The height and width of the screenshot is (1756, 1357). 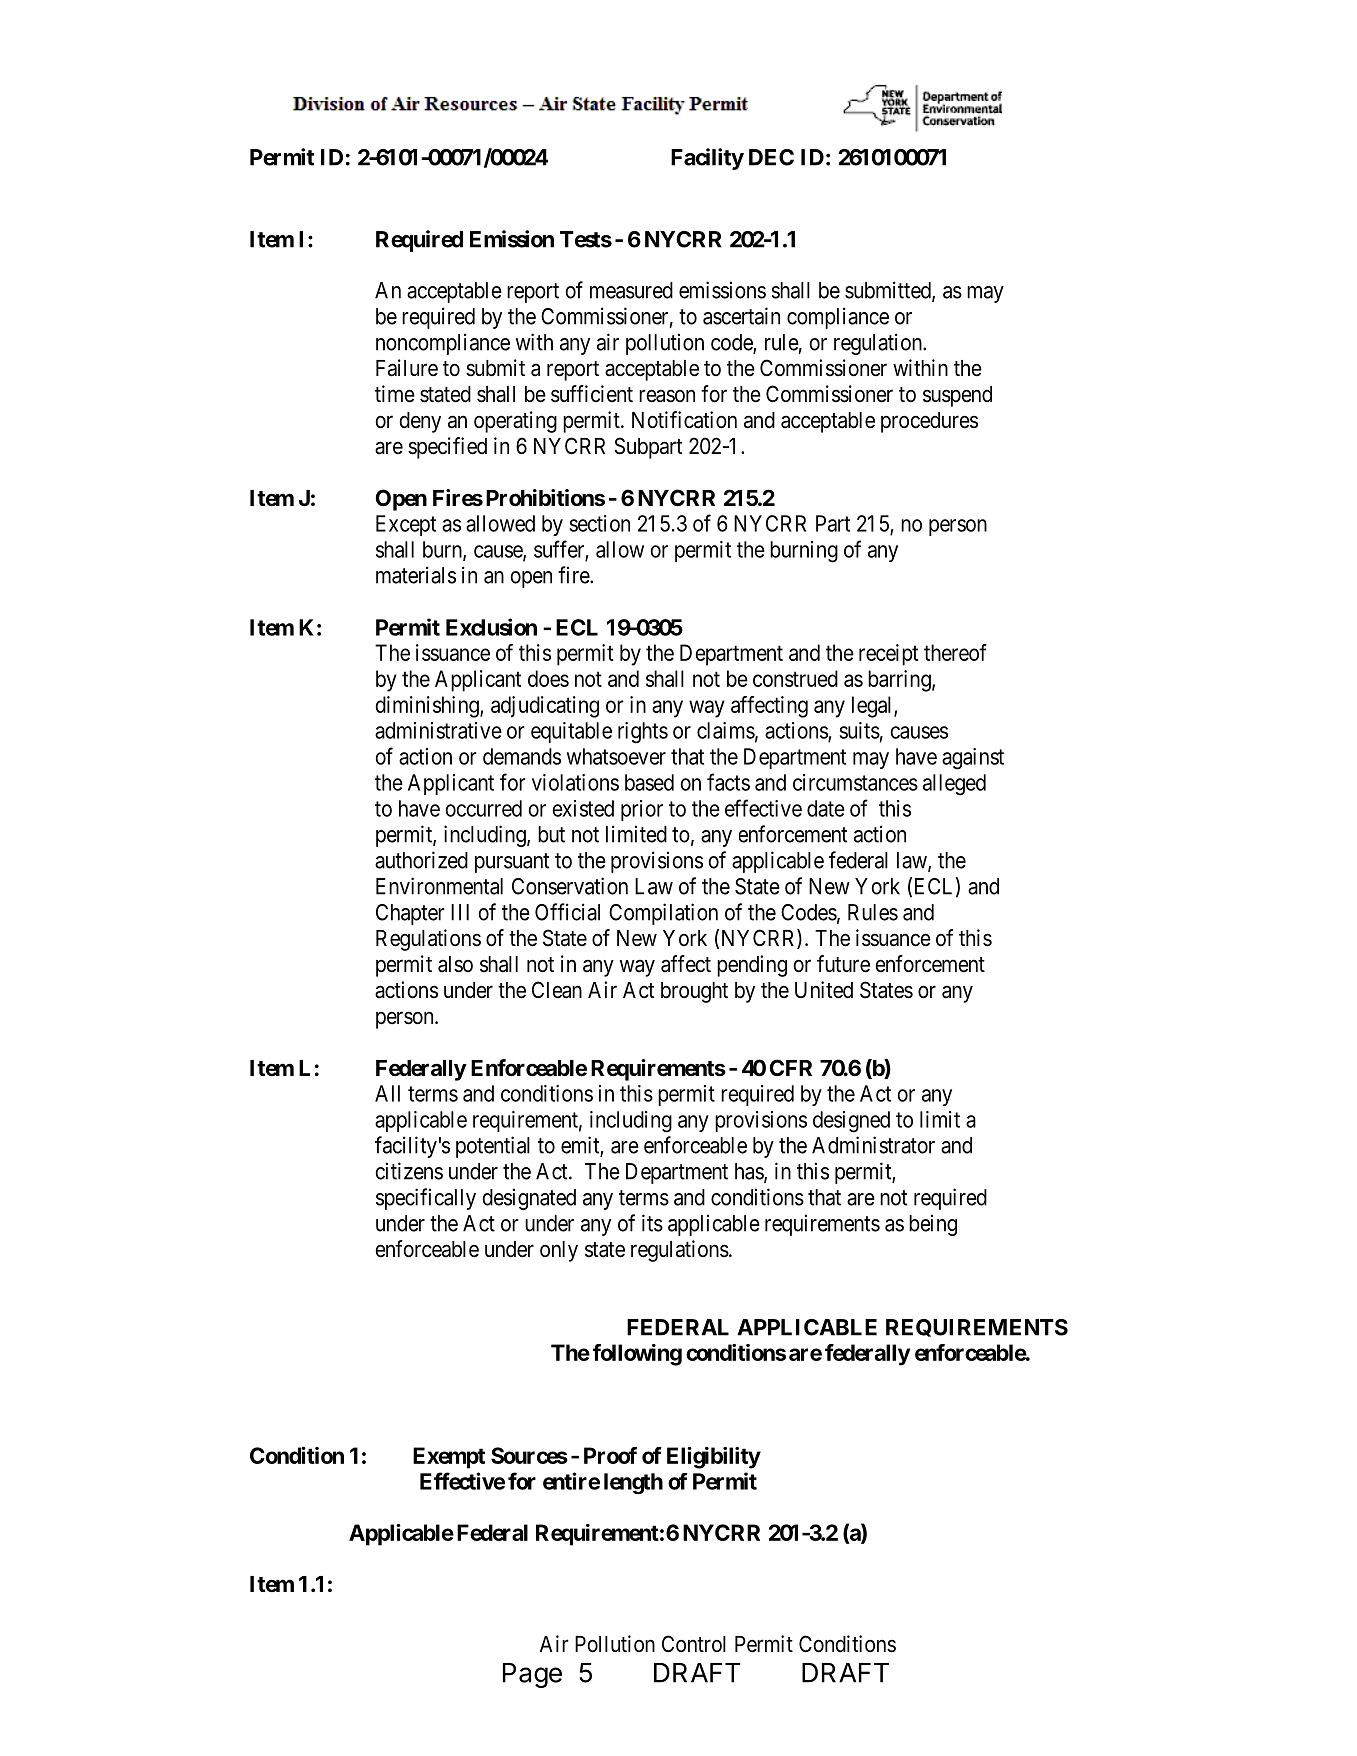 What do you see at coordinates (532, 1675) in the screenshot?
I see `Page` at bounding box center [532, 1675].
